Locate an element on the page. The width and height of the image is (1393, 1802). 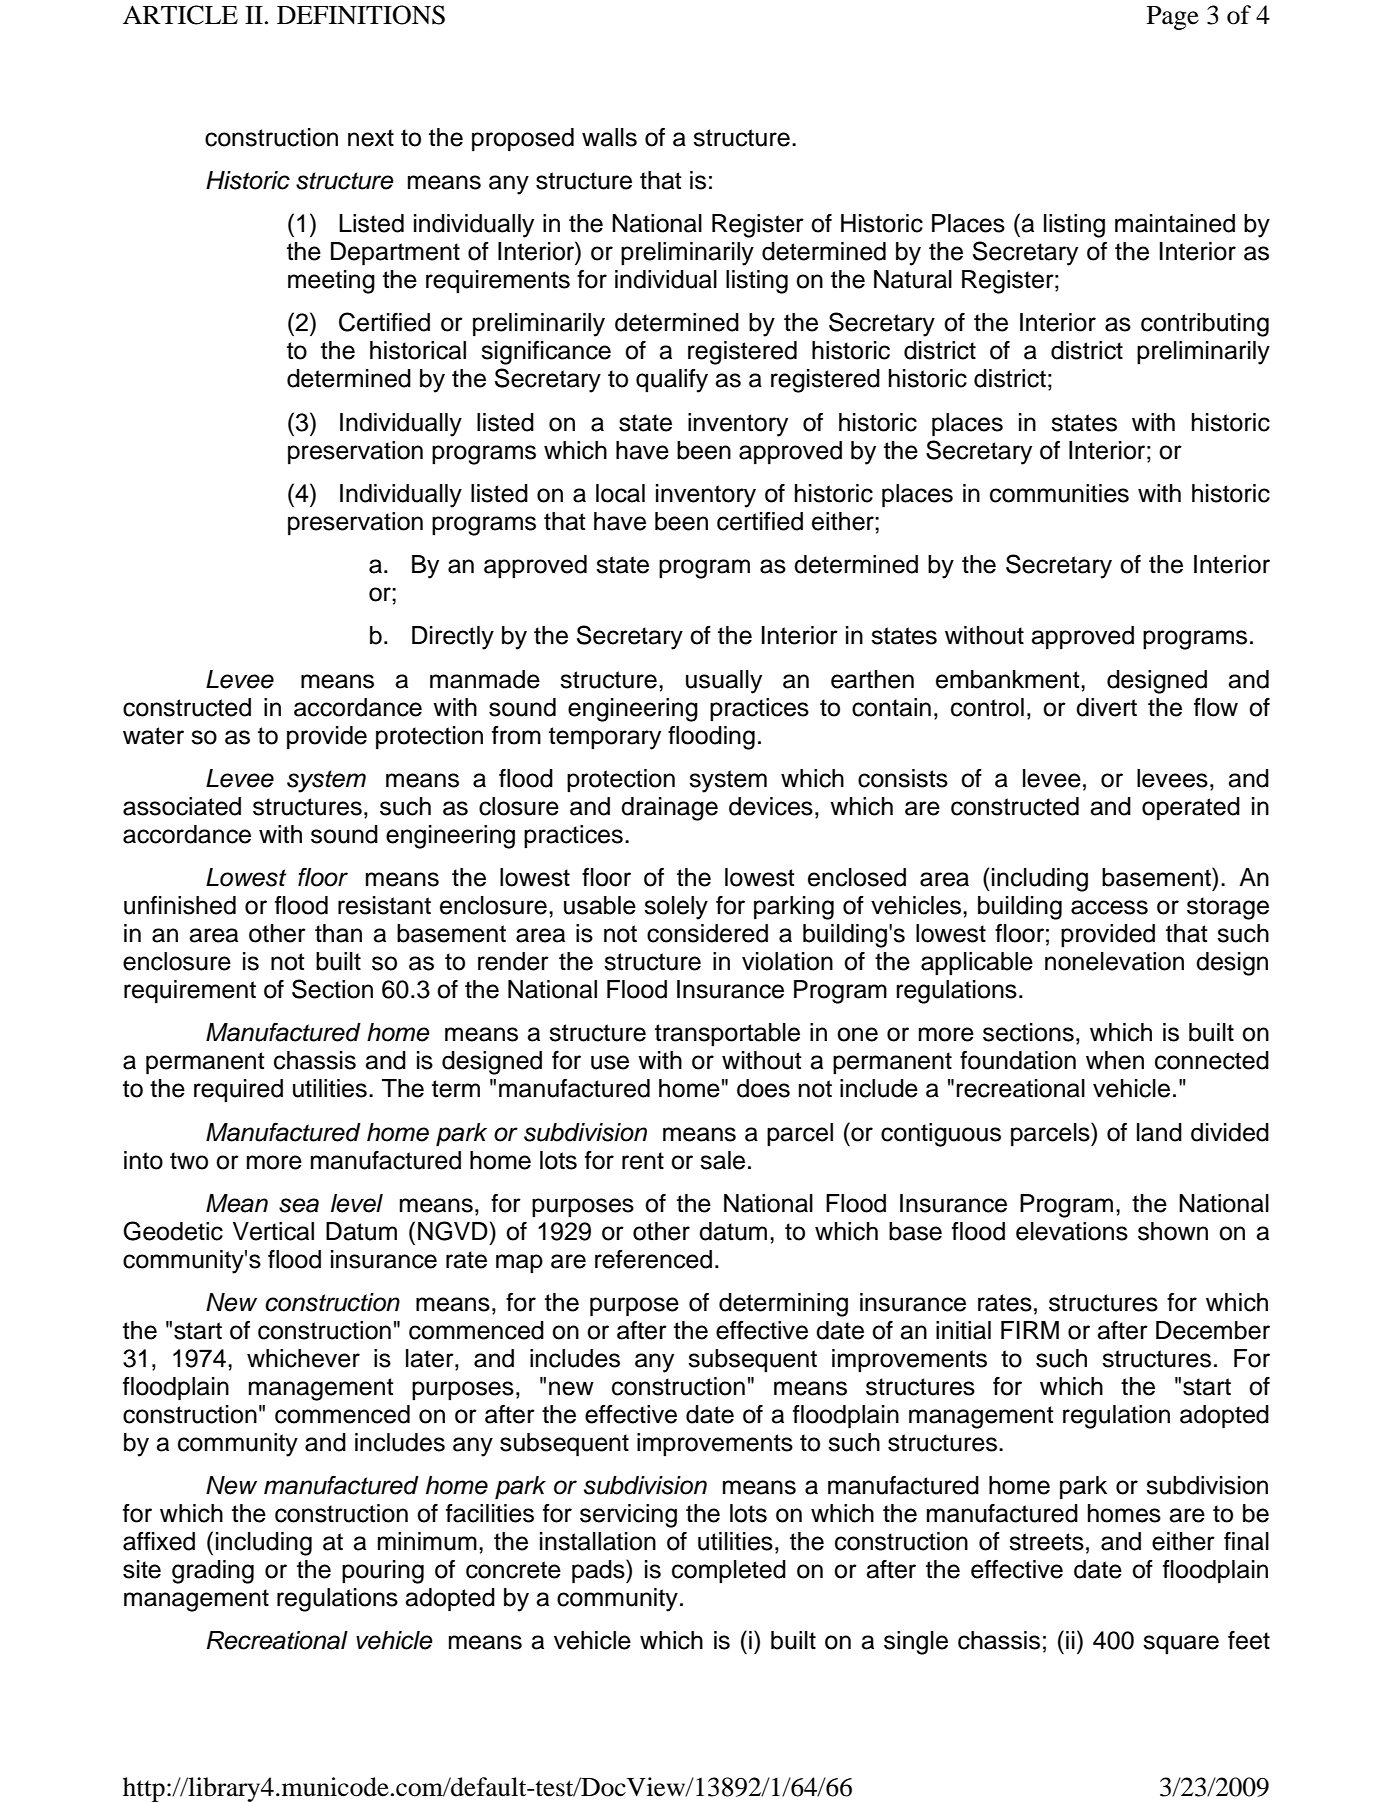
associated is located at coordinates (182, 806).
